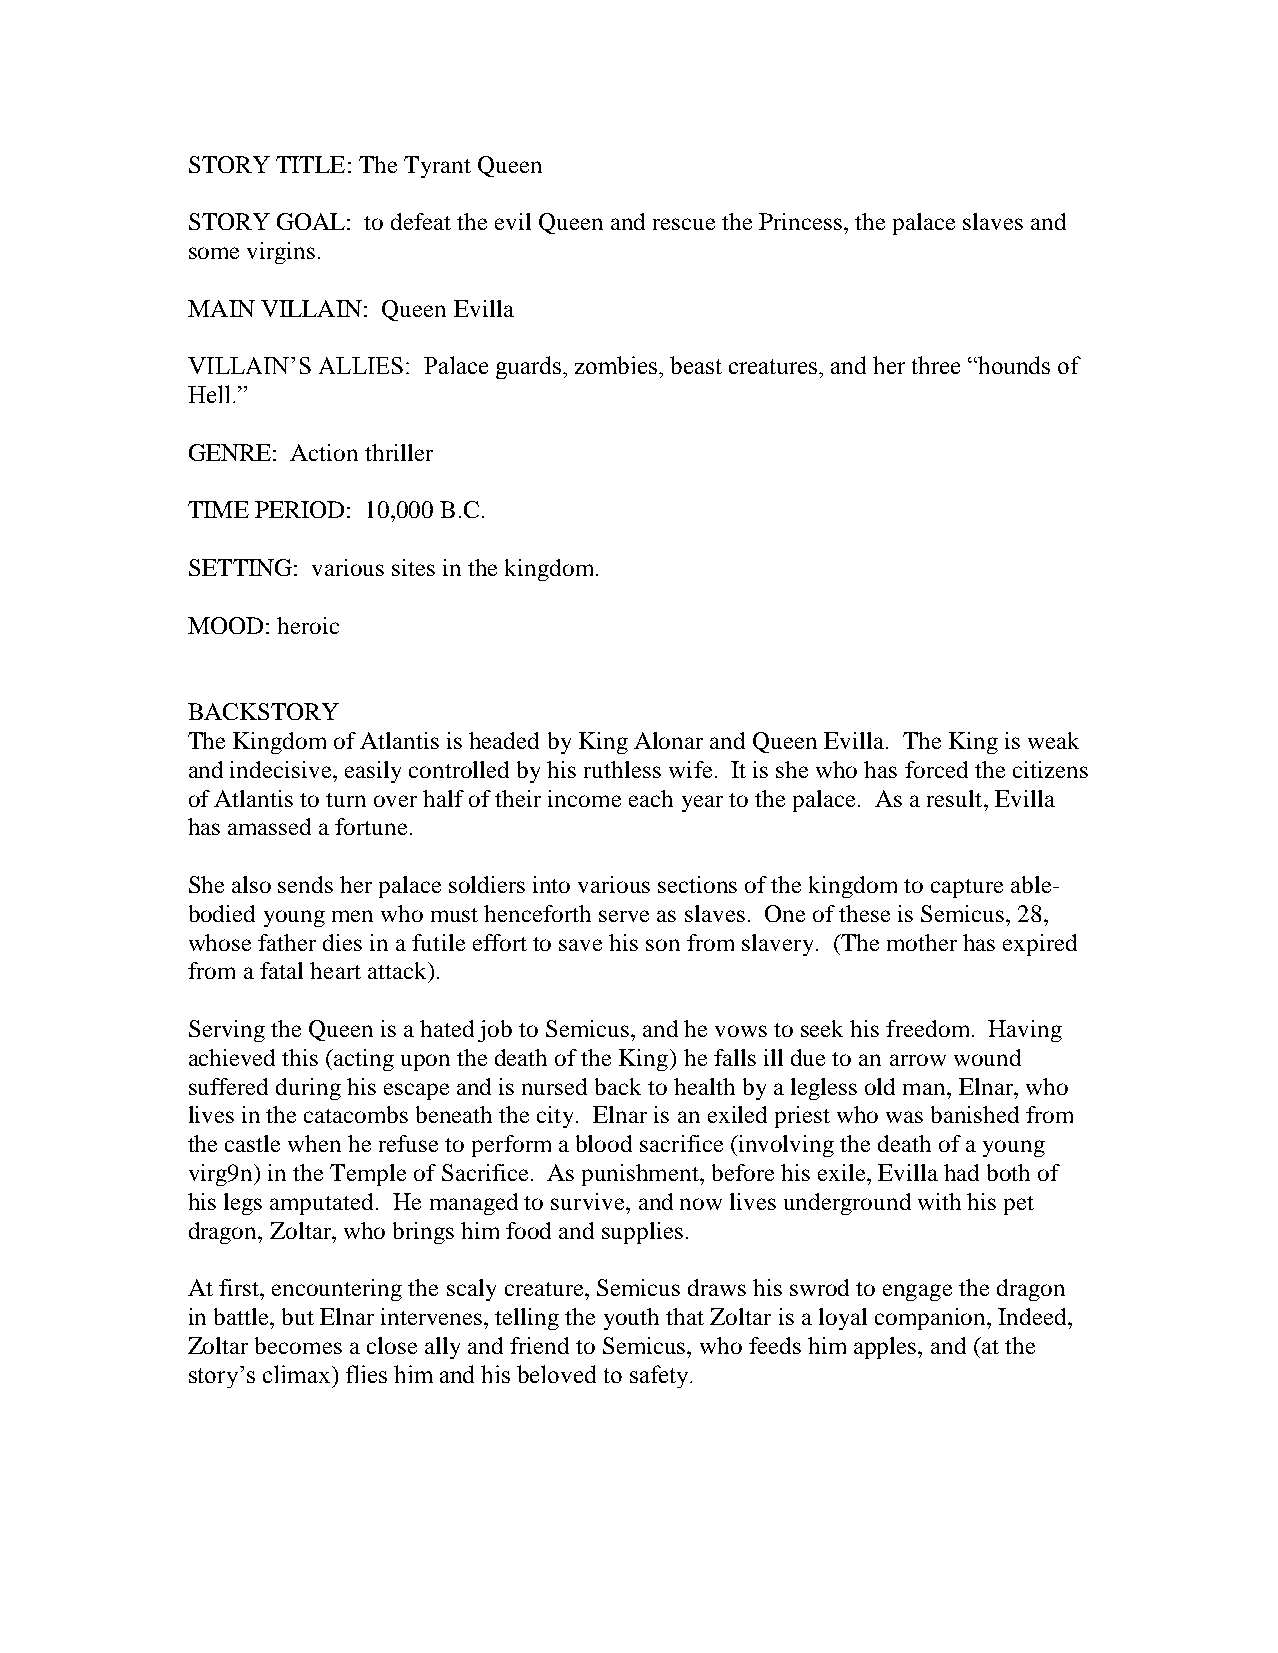  What do you see at coordinates (298, 1345) in the image?
I see `becomes` at bounding box center [298, 1345].
